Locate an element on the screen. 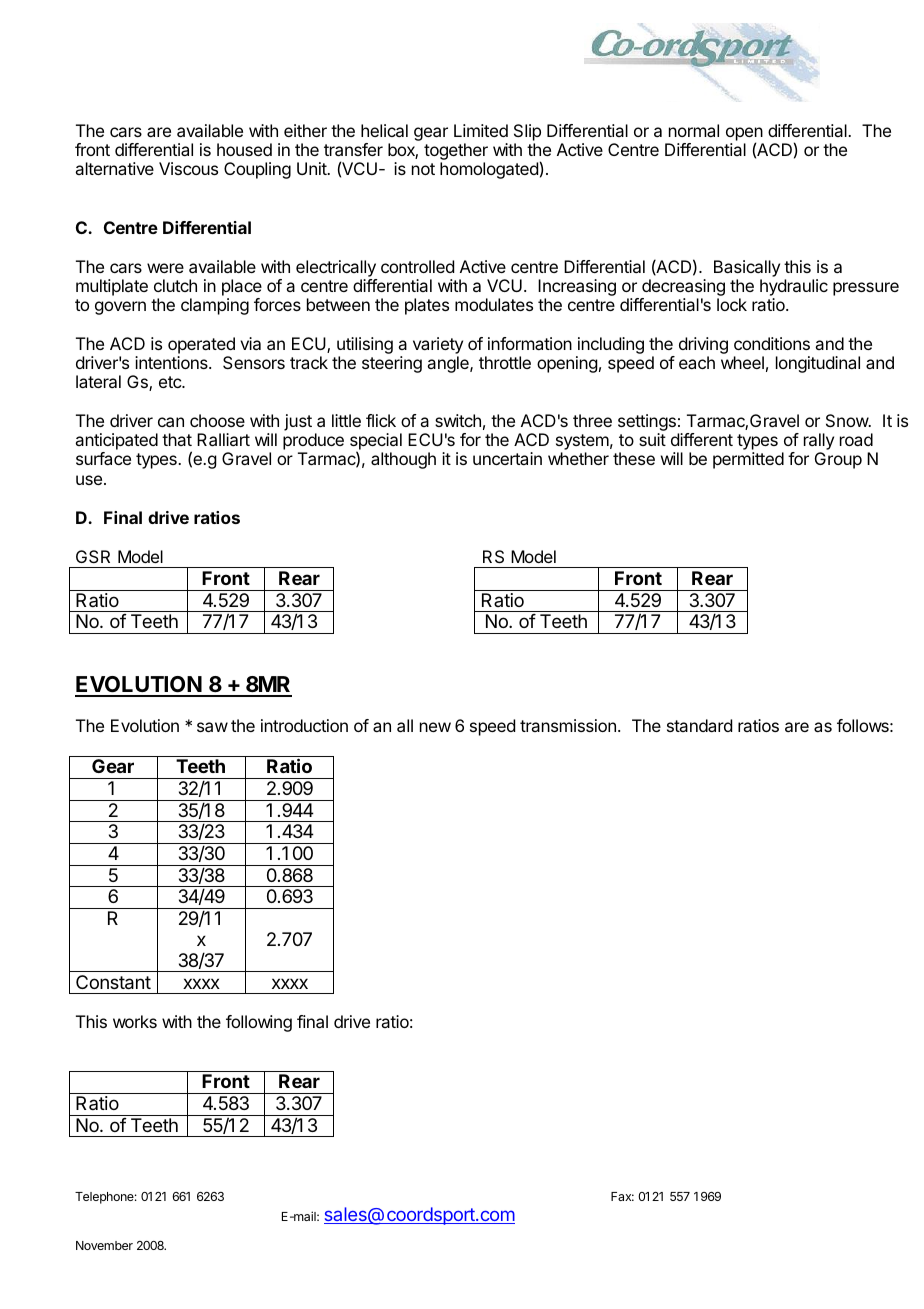 The image size is (924, 1309). Fax is located at coordinates (622, 1196).
